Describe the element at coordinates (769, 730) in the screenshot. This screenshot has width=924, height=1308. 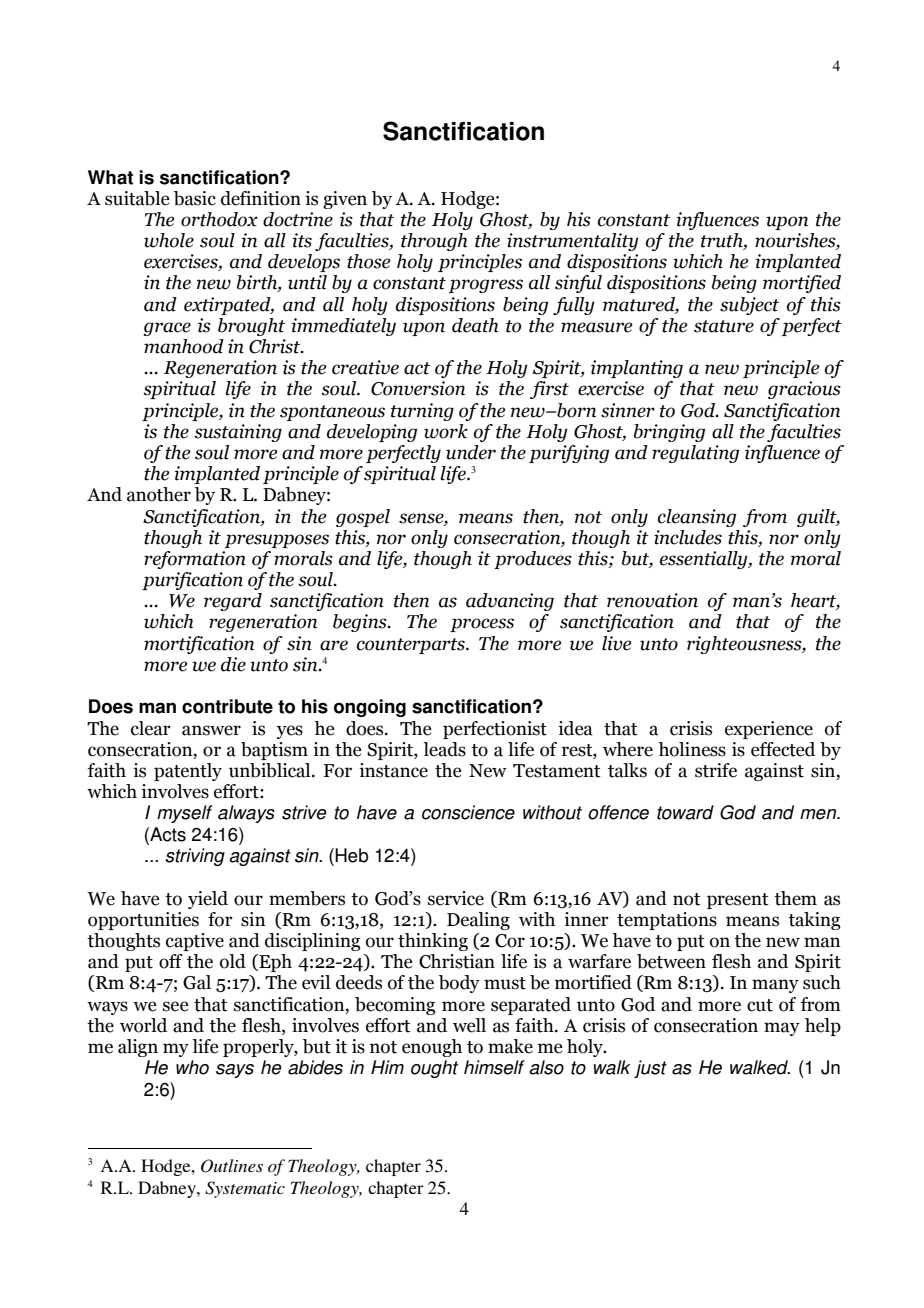
I see `experience` at that location.
